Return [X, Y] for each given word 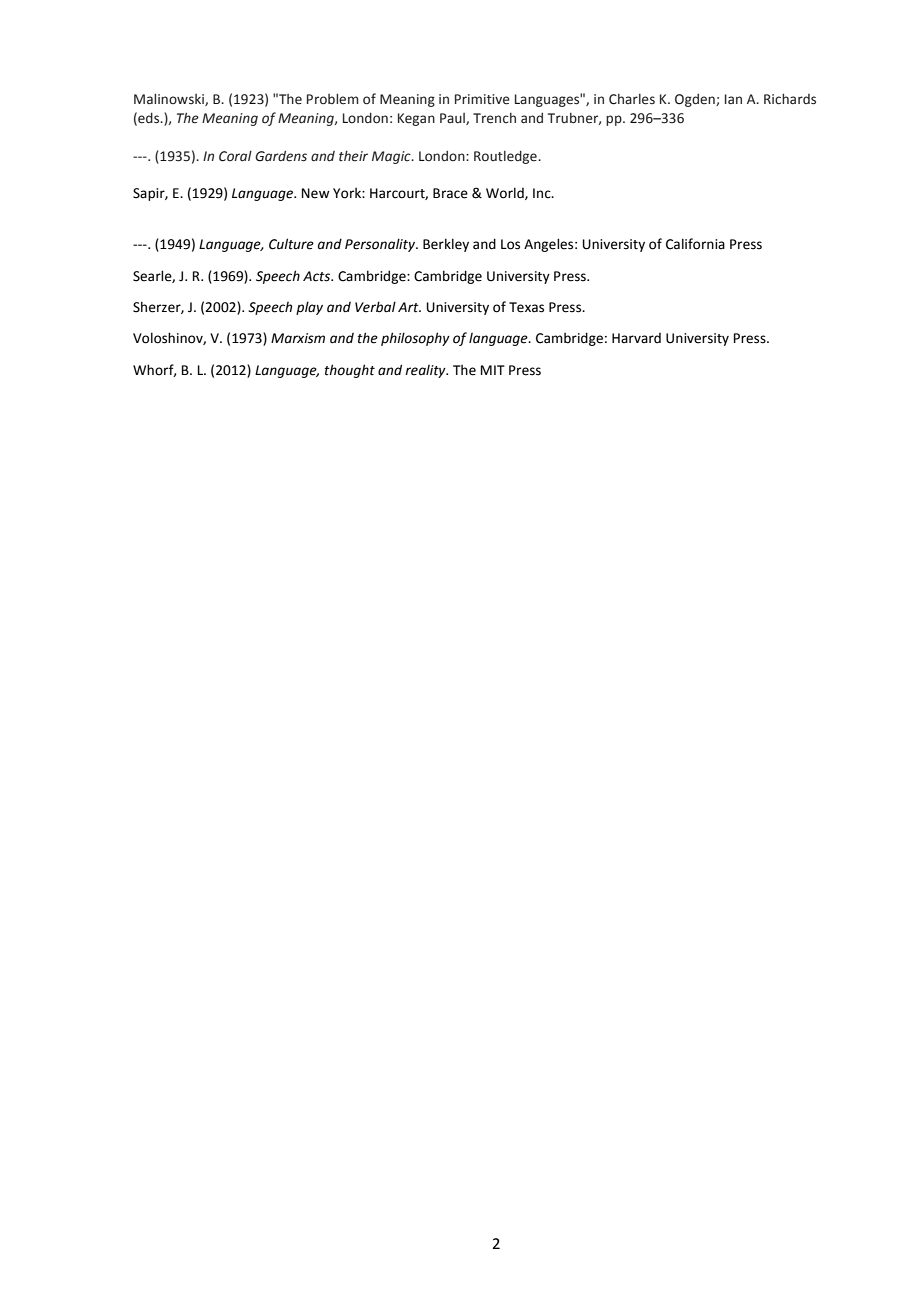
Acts [318, 276]
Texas [526, 307]
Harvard [636, 338]
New [316, 193]
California [695, 244]
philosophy [415, 339]
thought [350, 371]
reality [426, 371]
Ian [733, 99]
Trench [494, 118]
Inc [543, 193]
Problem [333, 99]
